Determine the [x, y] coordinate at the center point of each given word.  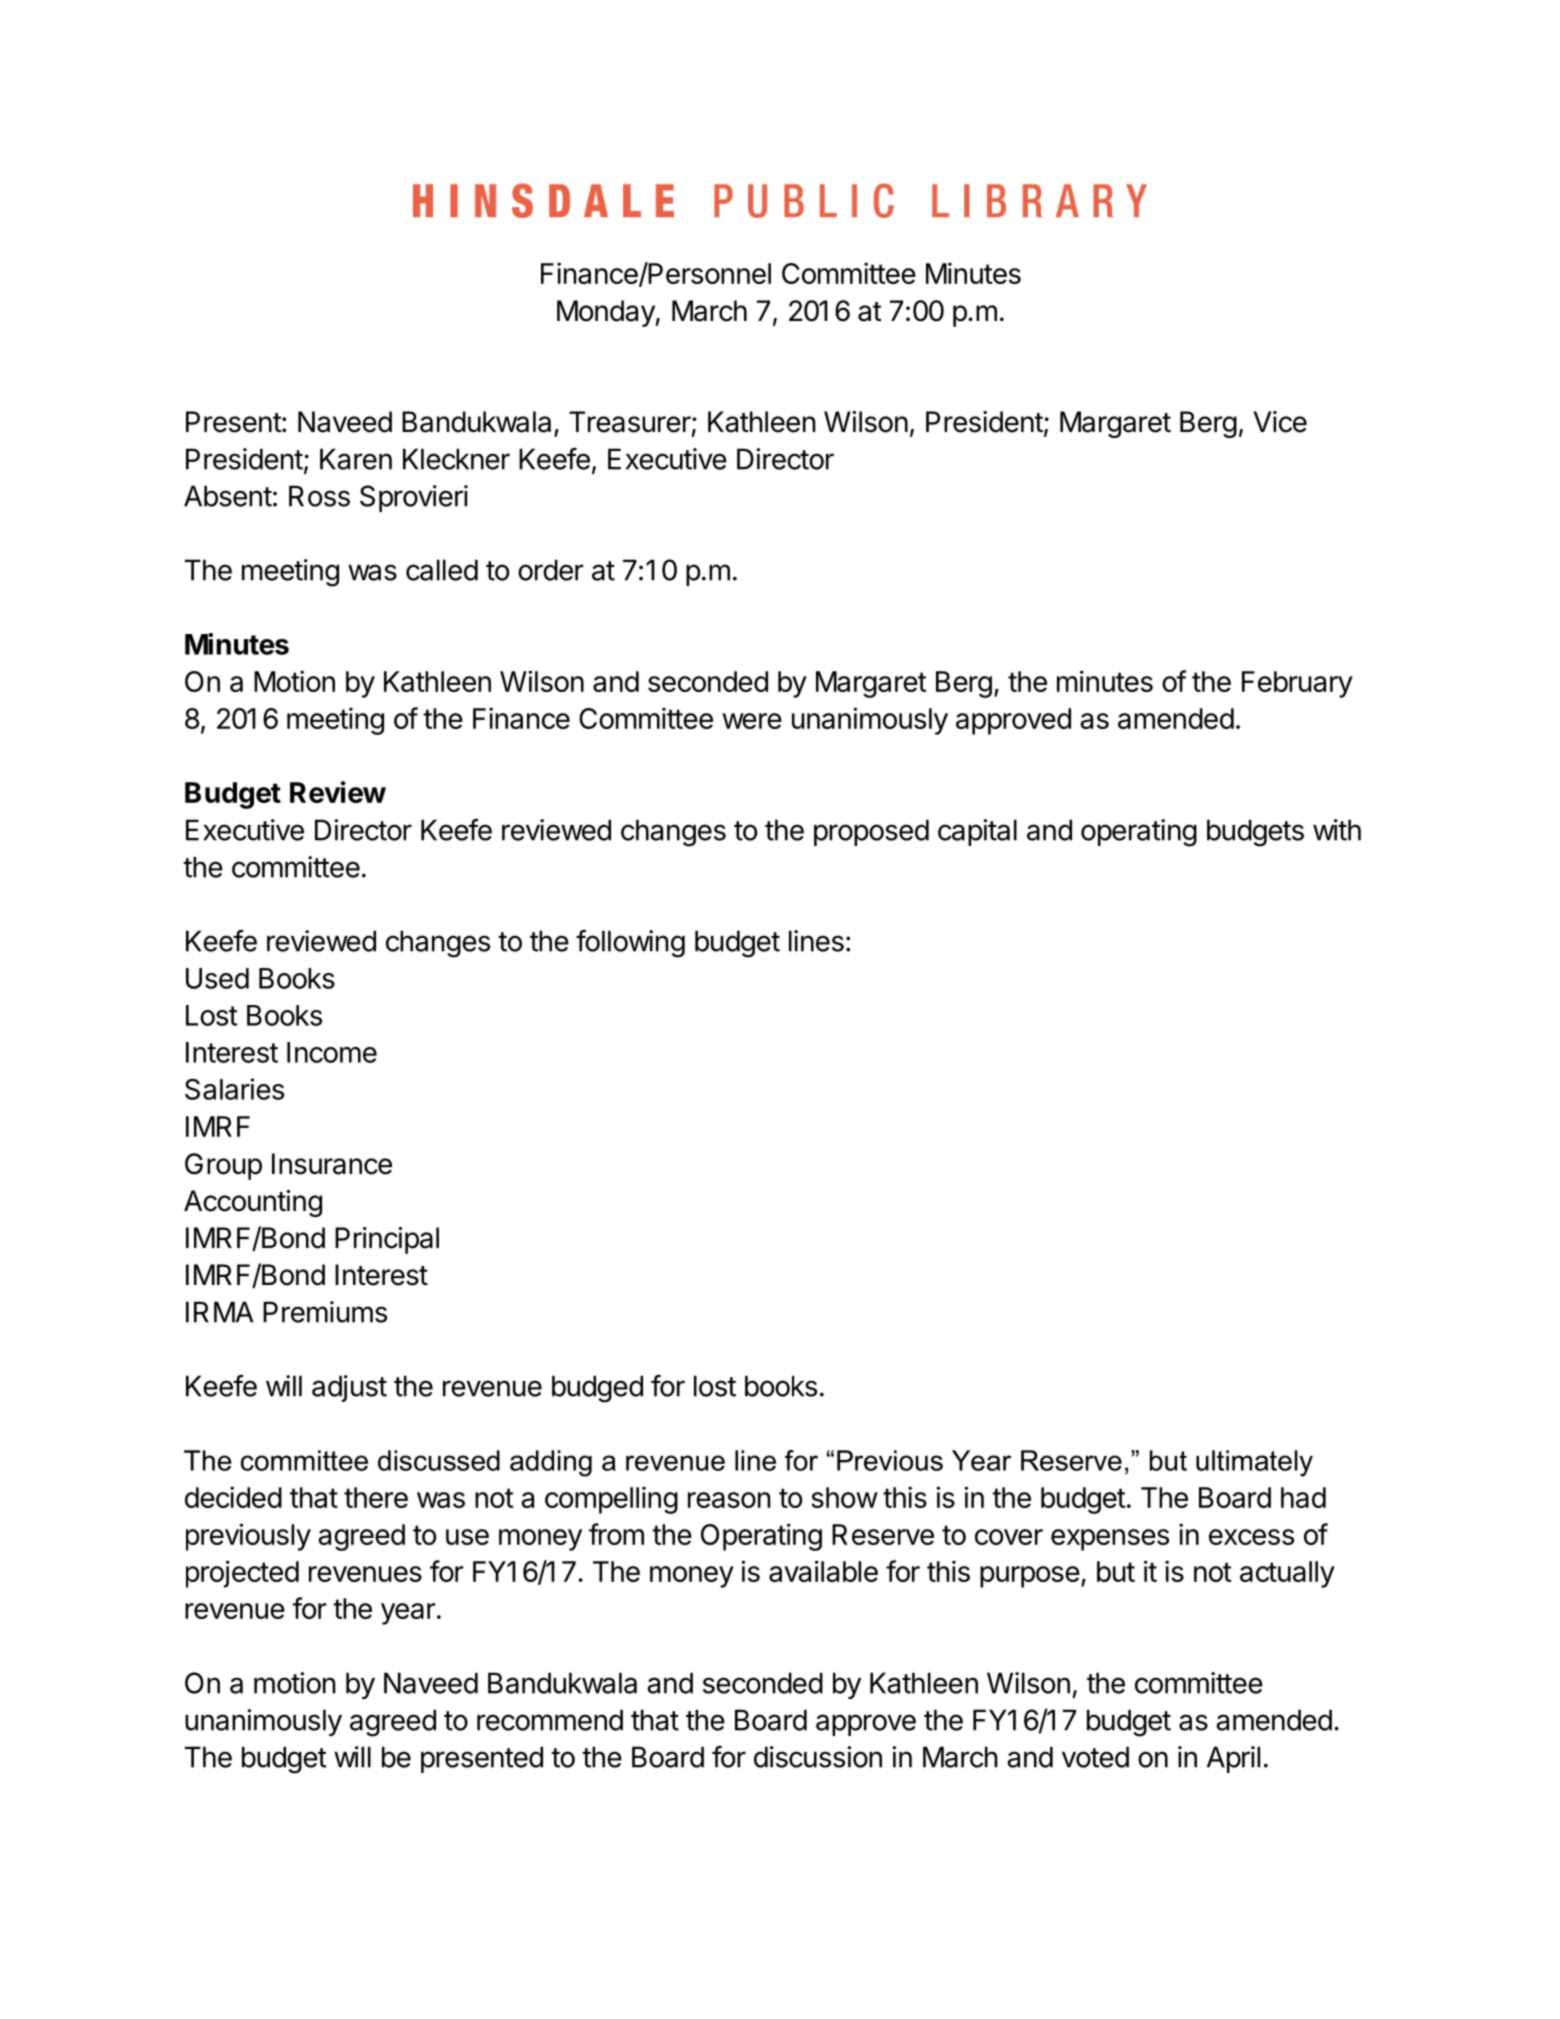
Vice [1280, 422]
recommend [550, 1720]
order [551, 570]
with [1337, 830]
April [1233, 1759]
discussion [818, 1757]
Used [217, 978]
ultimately [1254, 1463]
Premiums [325, 1312]
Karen [356, 459]
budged [597, 1389]
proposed [871, 832]
